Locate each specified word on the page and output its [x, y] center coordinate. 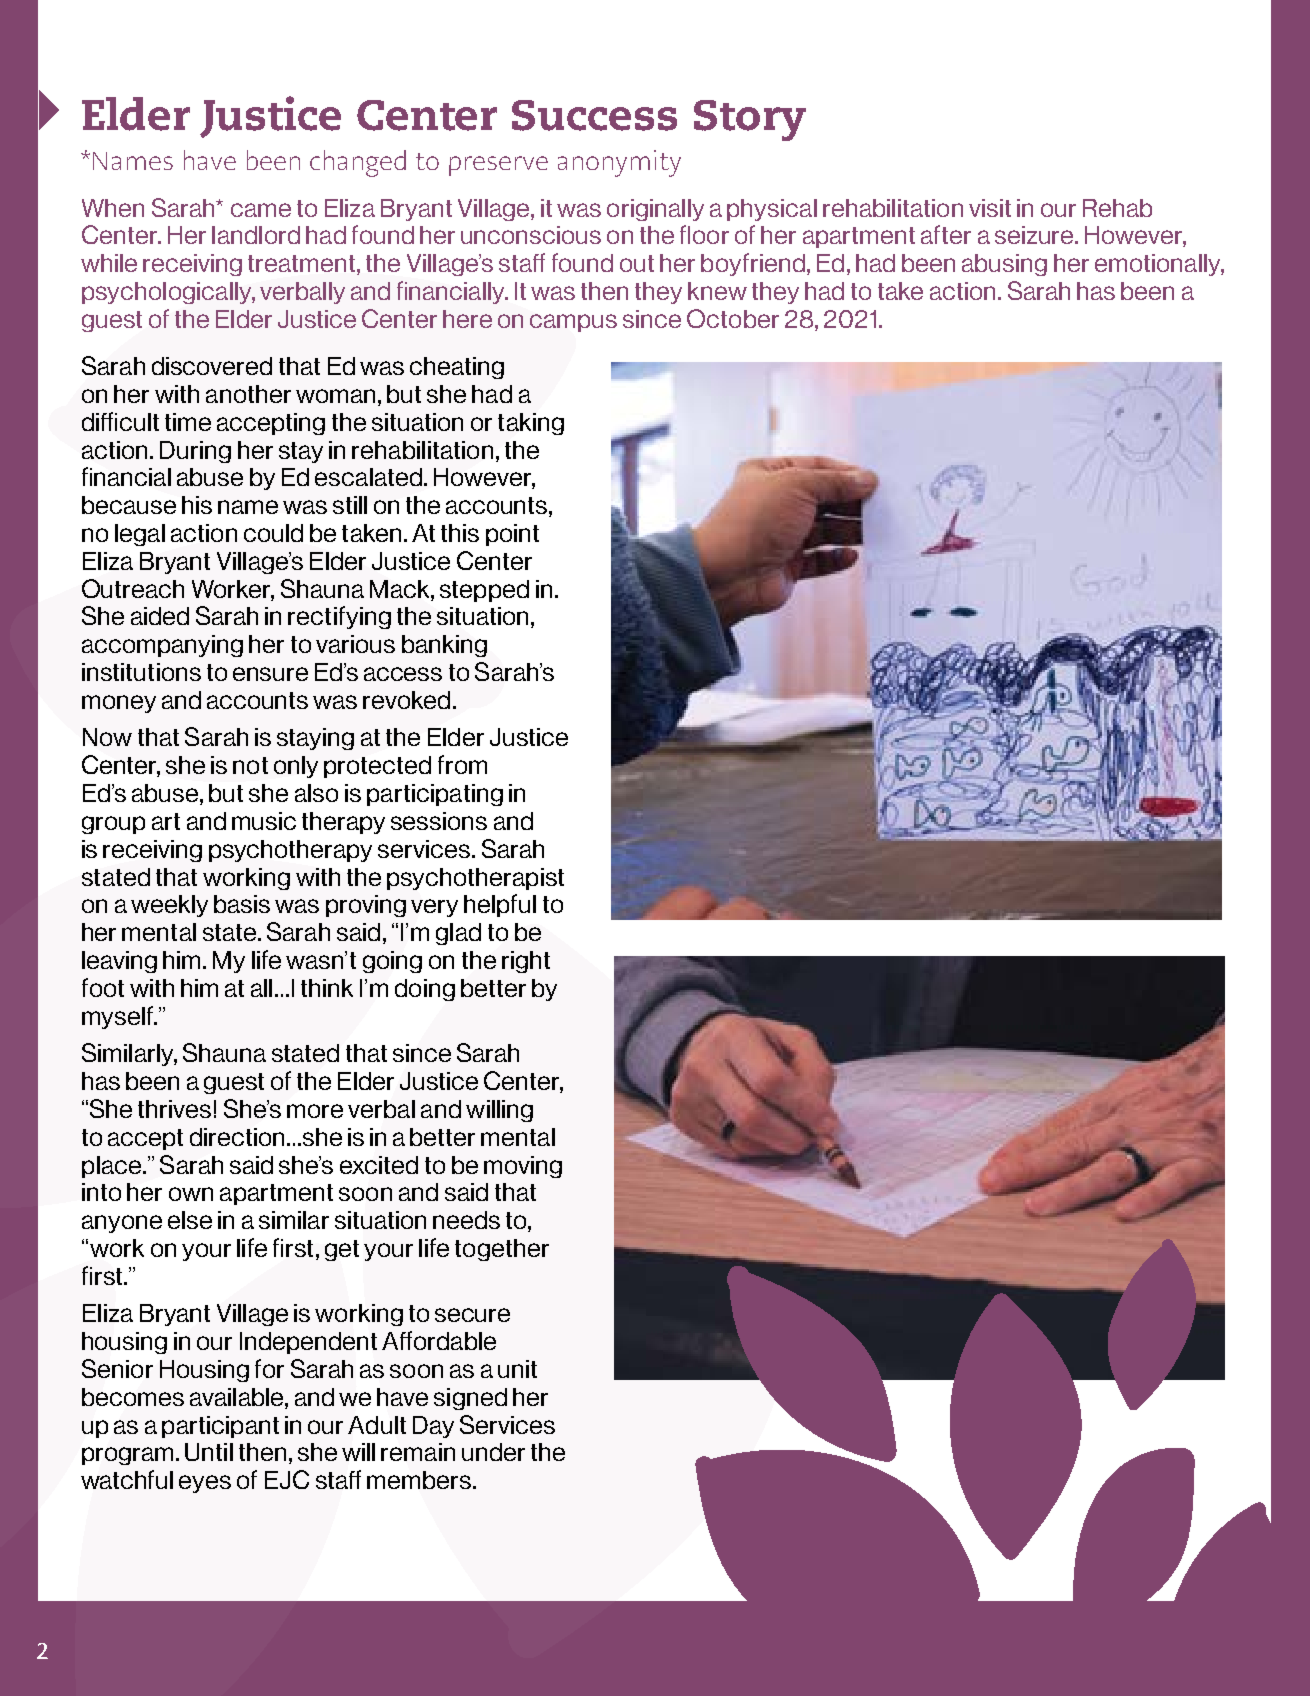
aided [160, 616]
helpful [500, 905]
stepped [484, 591]
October [733, 318]
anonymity [619, 163]
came [261, 210]
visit [990, 208]
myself [119, 1017]
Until [209, 1452]
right [526, 962]
